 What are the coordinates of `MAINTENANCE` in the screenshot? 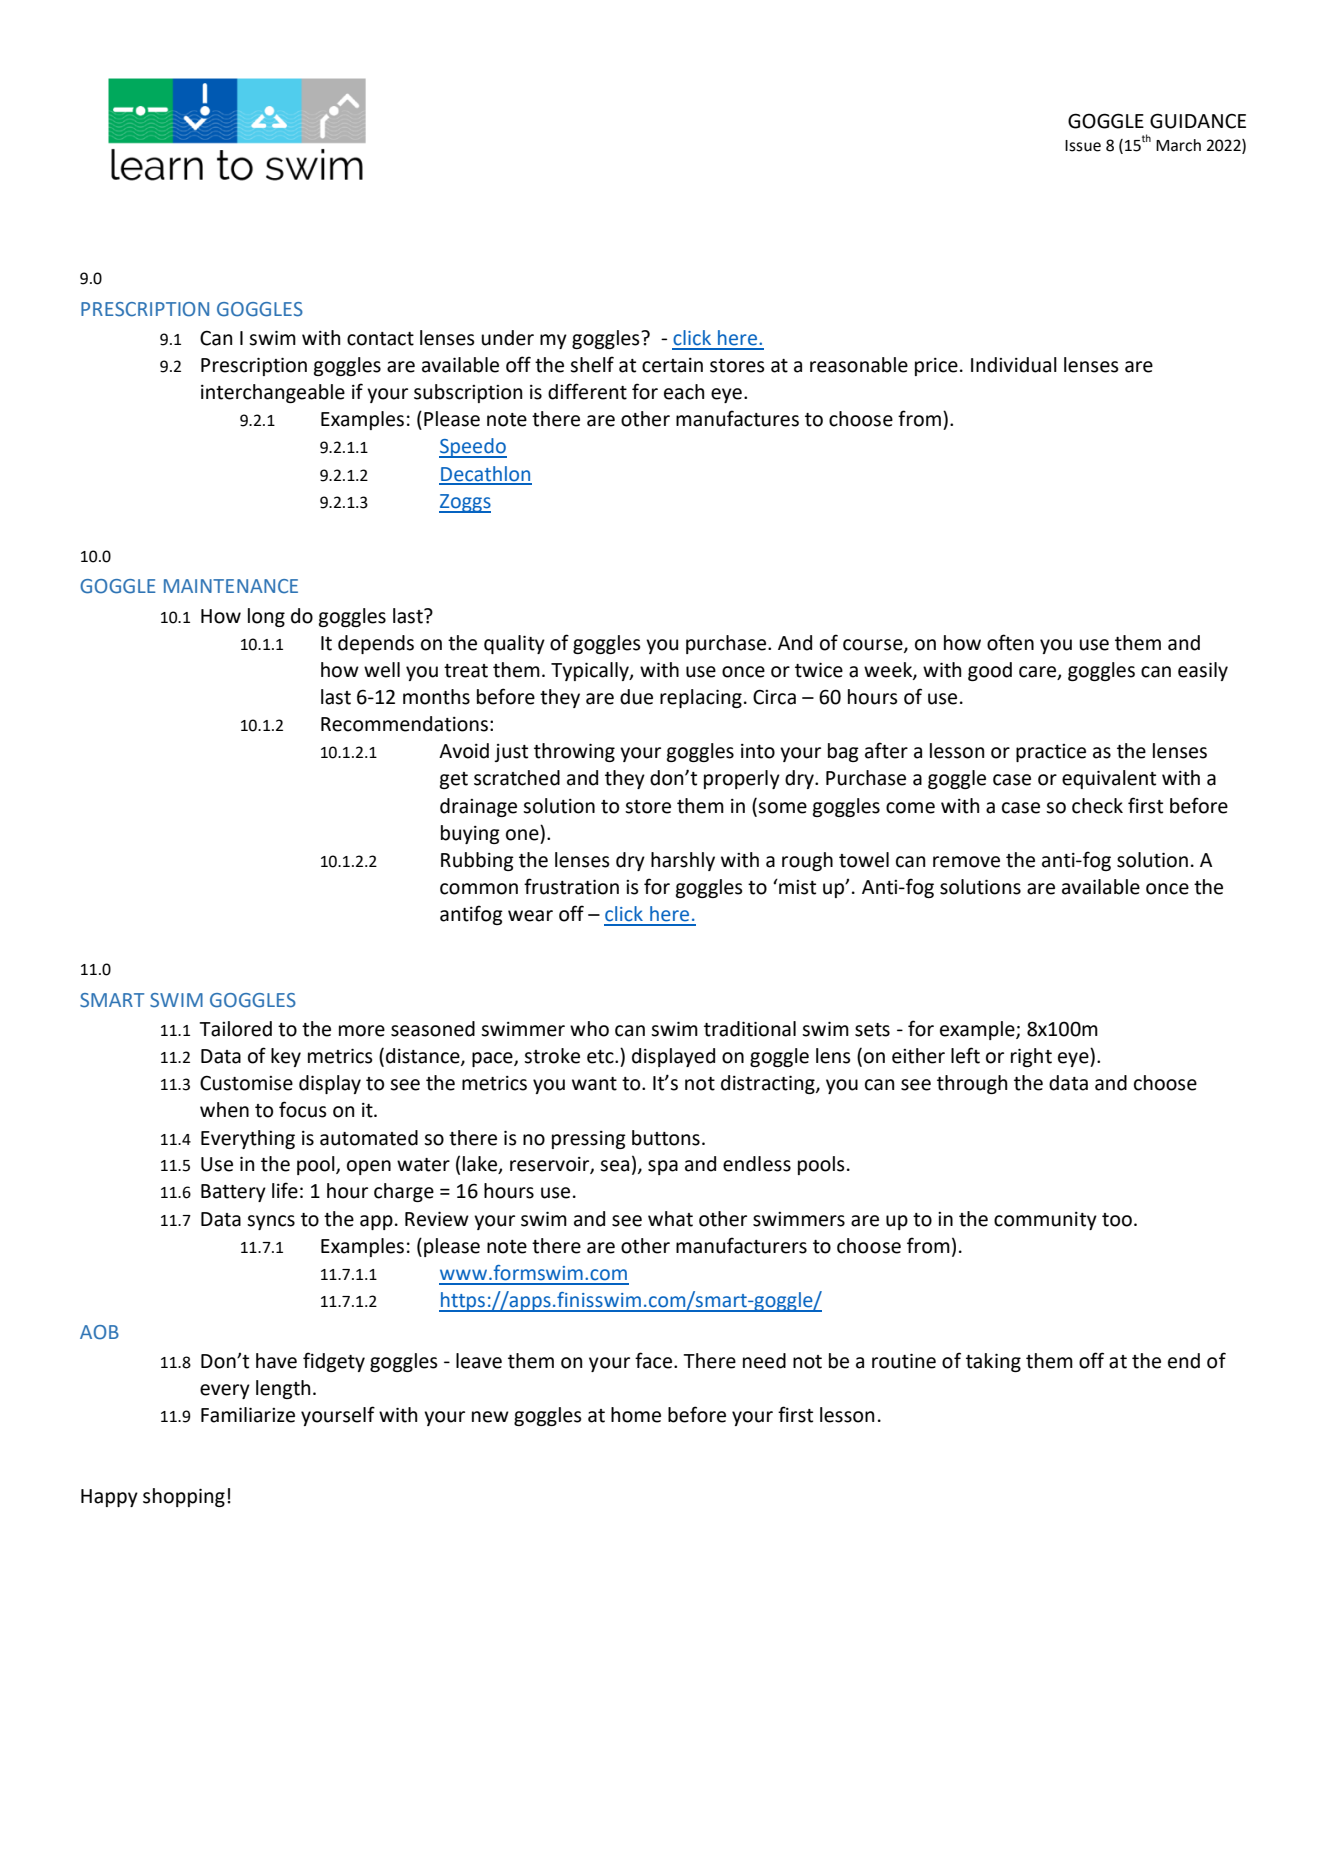 It's located at (231, 586).
